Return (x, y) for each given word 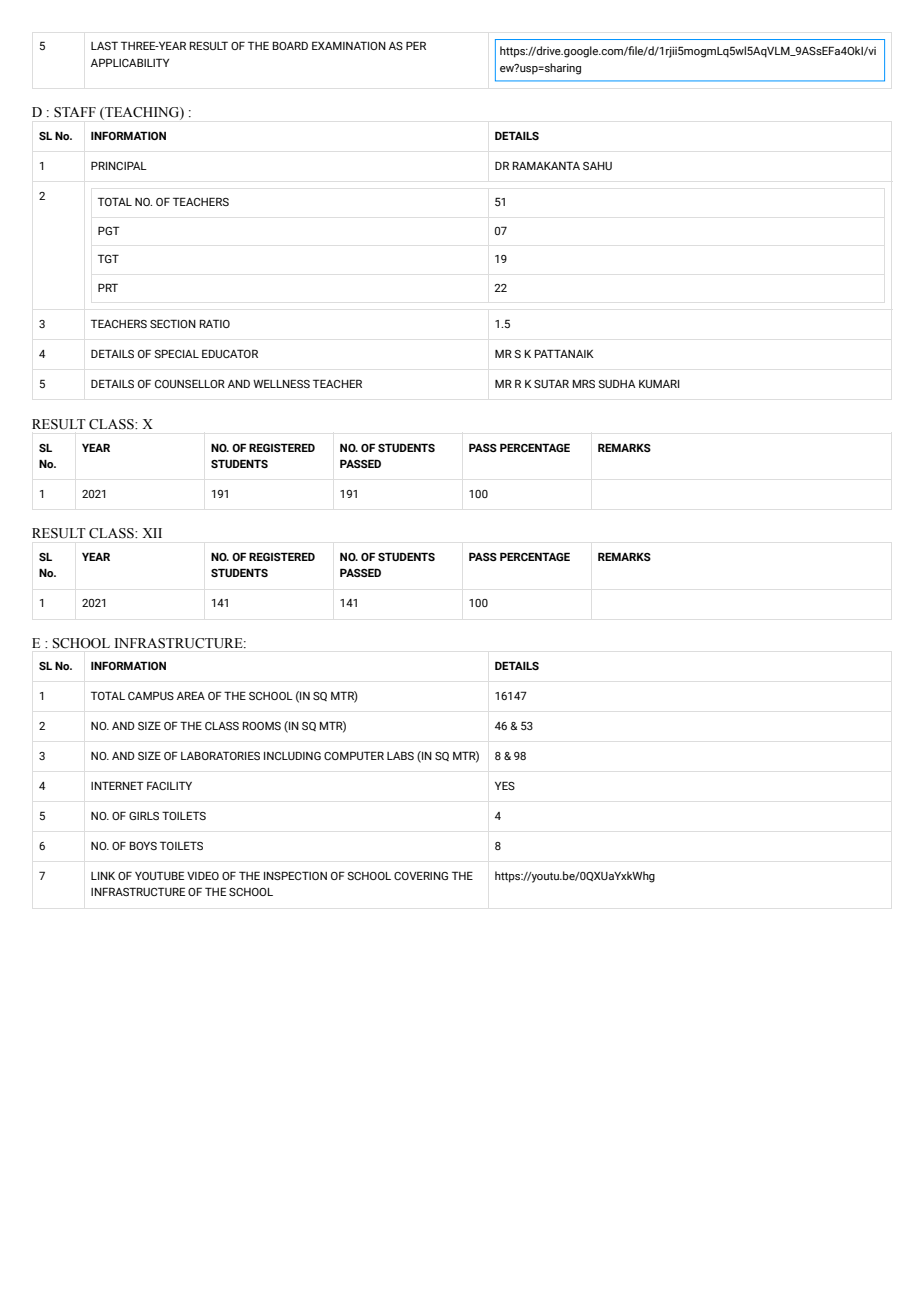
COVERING (421, 875)
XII (152, 533)
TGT (108, 258)
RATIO (215, 323)
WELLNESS (281, 383)
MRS (584, 383)
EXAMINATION (349, 45)
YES (505, 785)
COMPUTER (354, 755)
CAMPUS (151, 695)
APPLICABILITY (130, 62)
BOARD (290, 45)
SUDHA (617, 383)
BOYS (143, 845)
